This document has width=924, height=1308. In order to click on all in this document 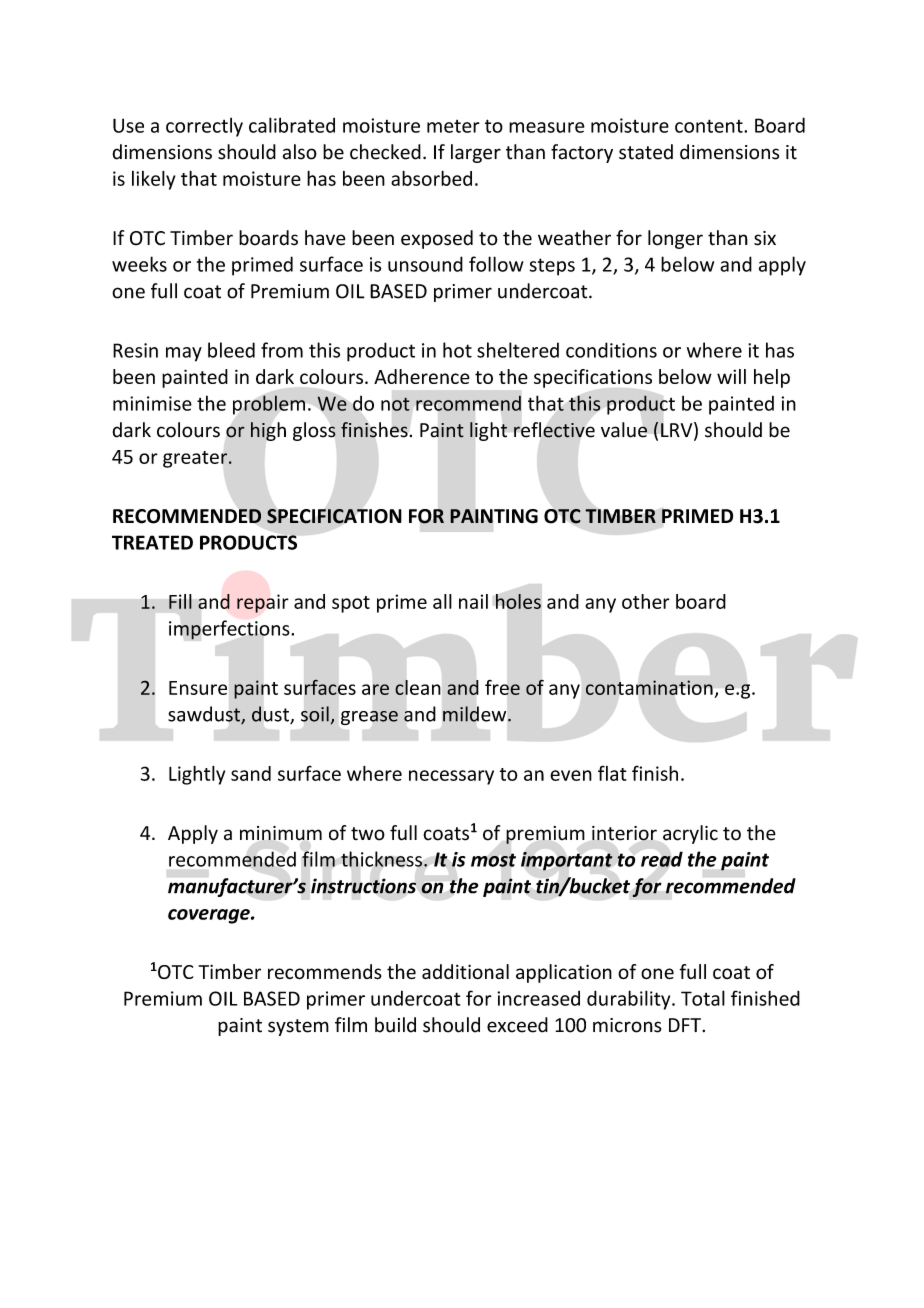, I will do `click(442, 601)`.
